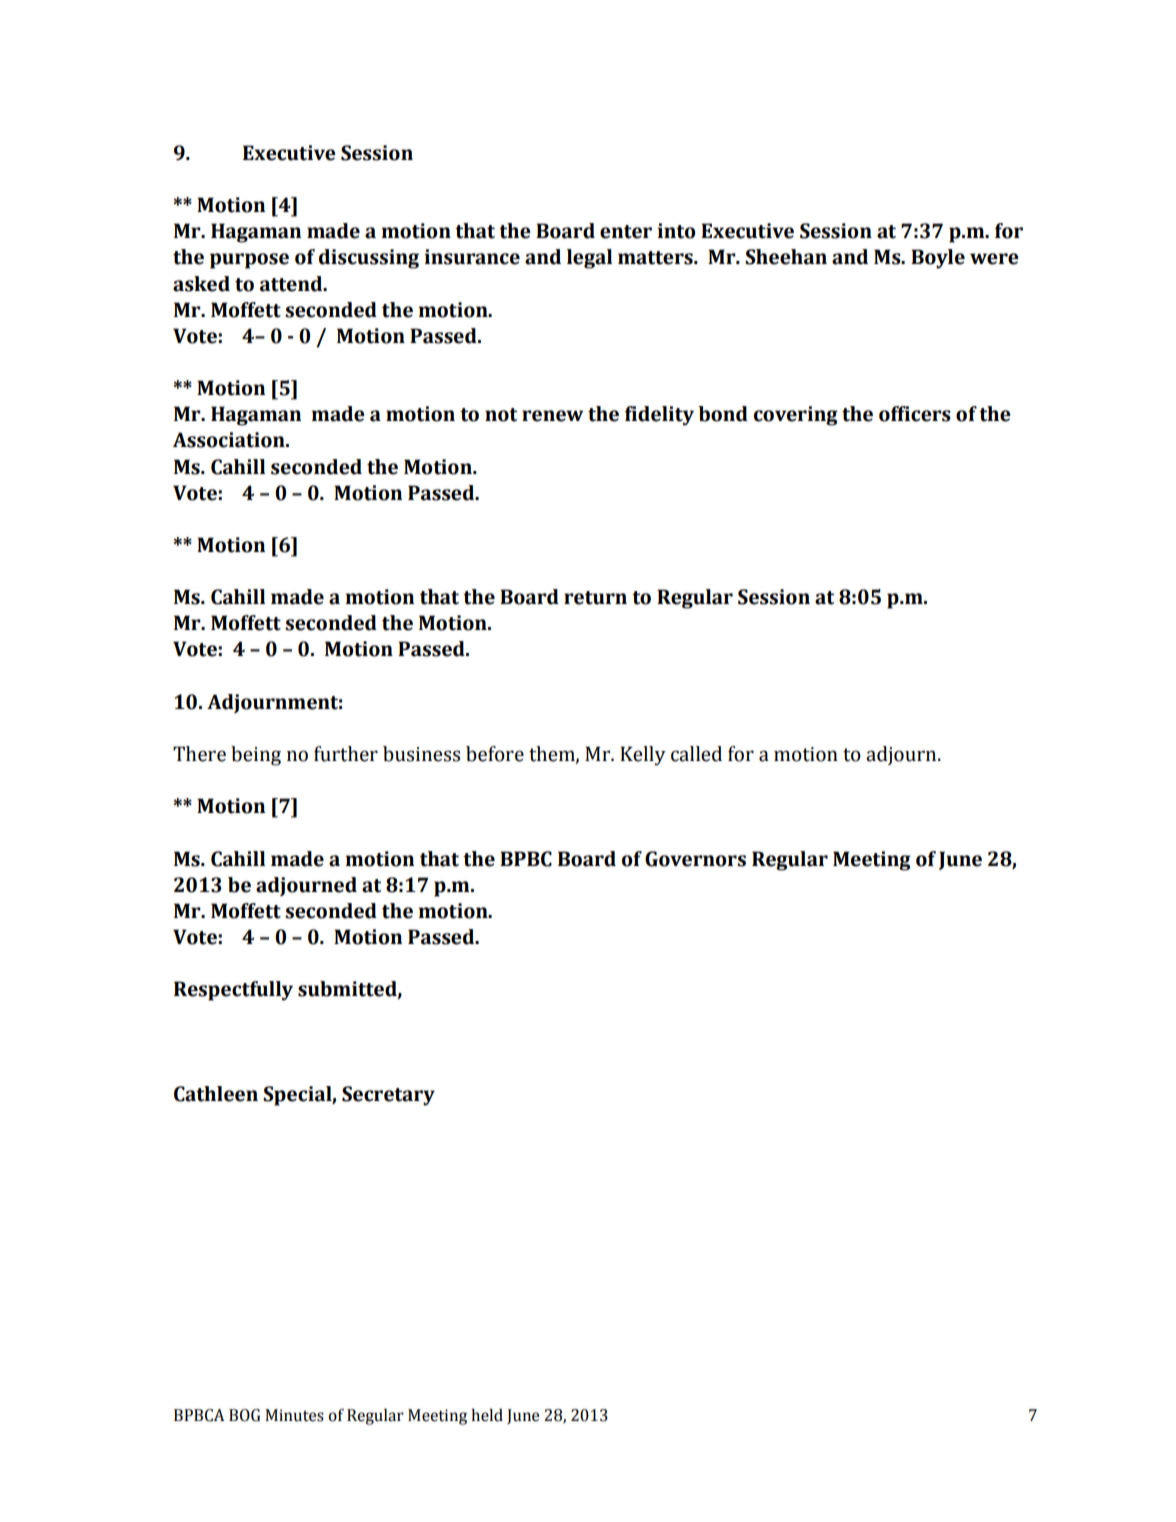 Image resolution: width=1176 pixels, height=1522 pixels. Describe the element at coordinates (938, 259) in the image. I see `Boyle` at that location.
